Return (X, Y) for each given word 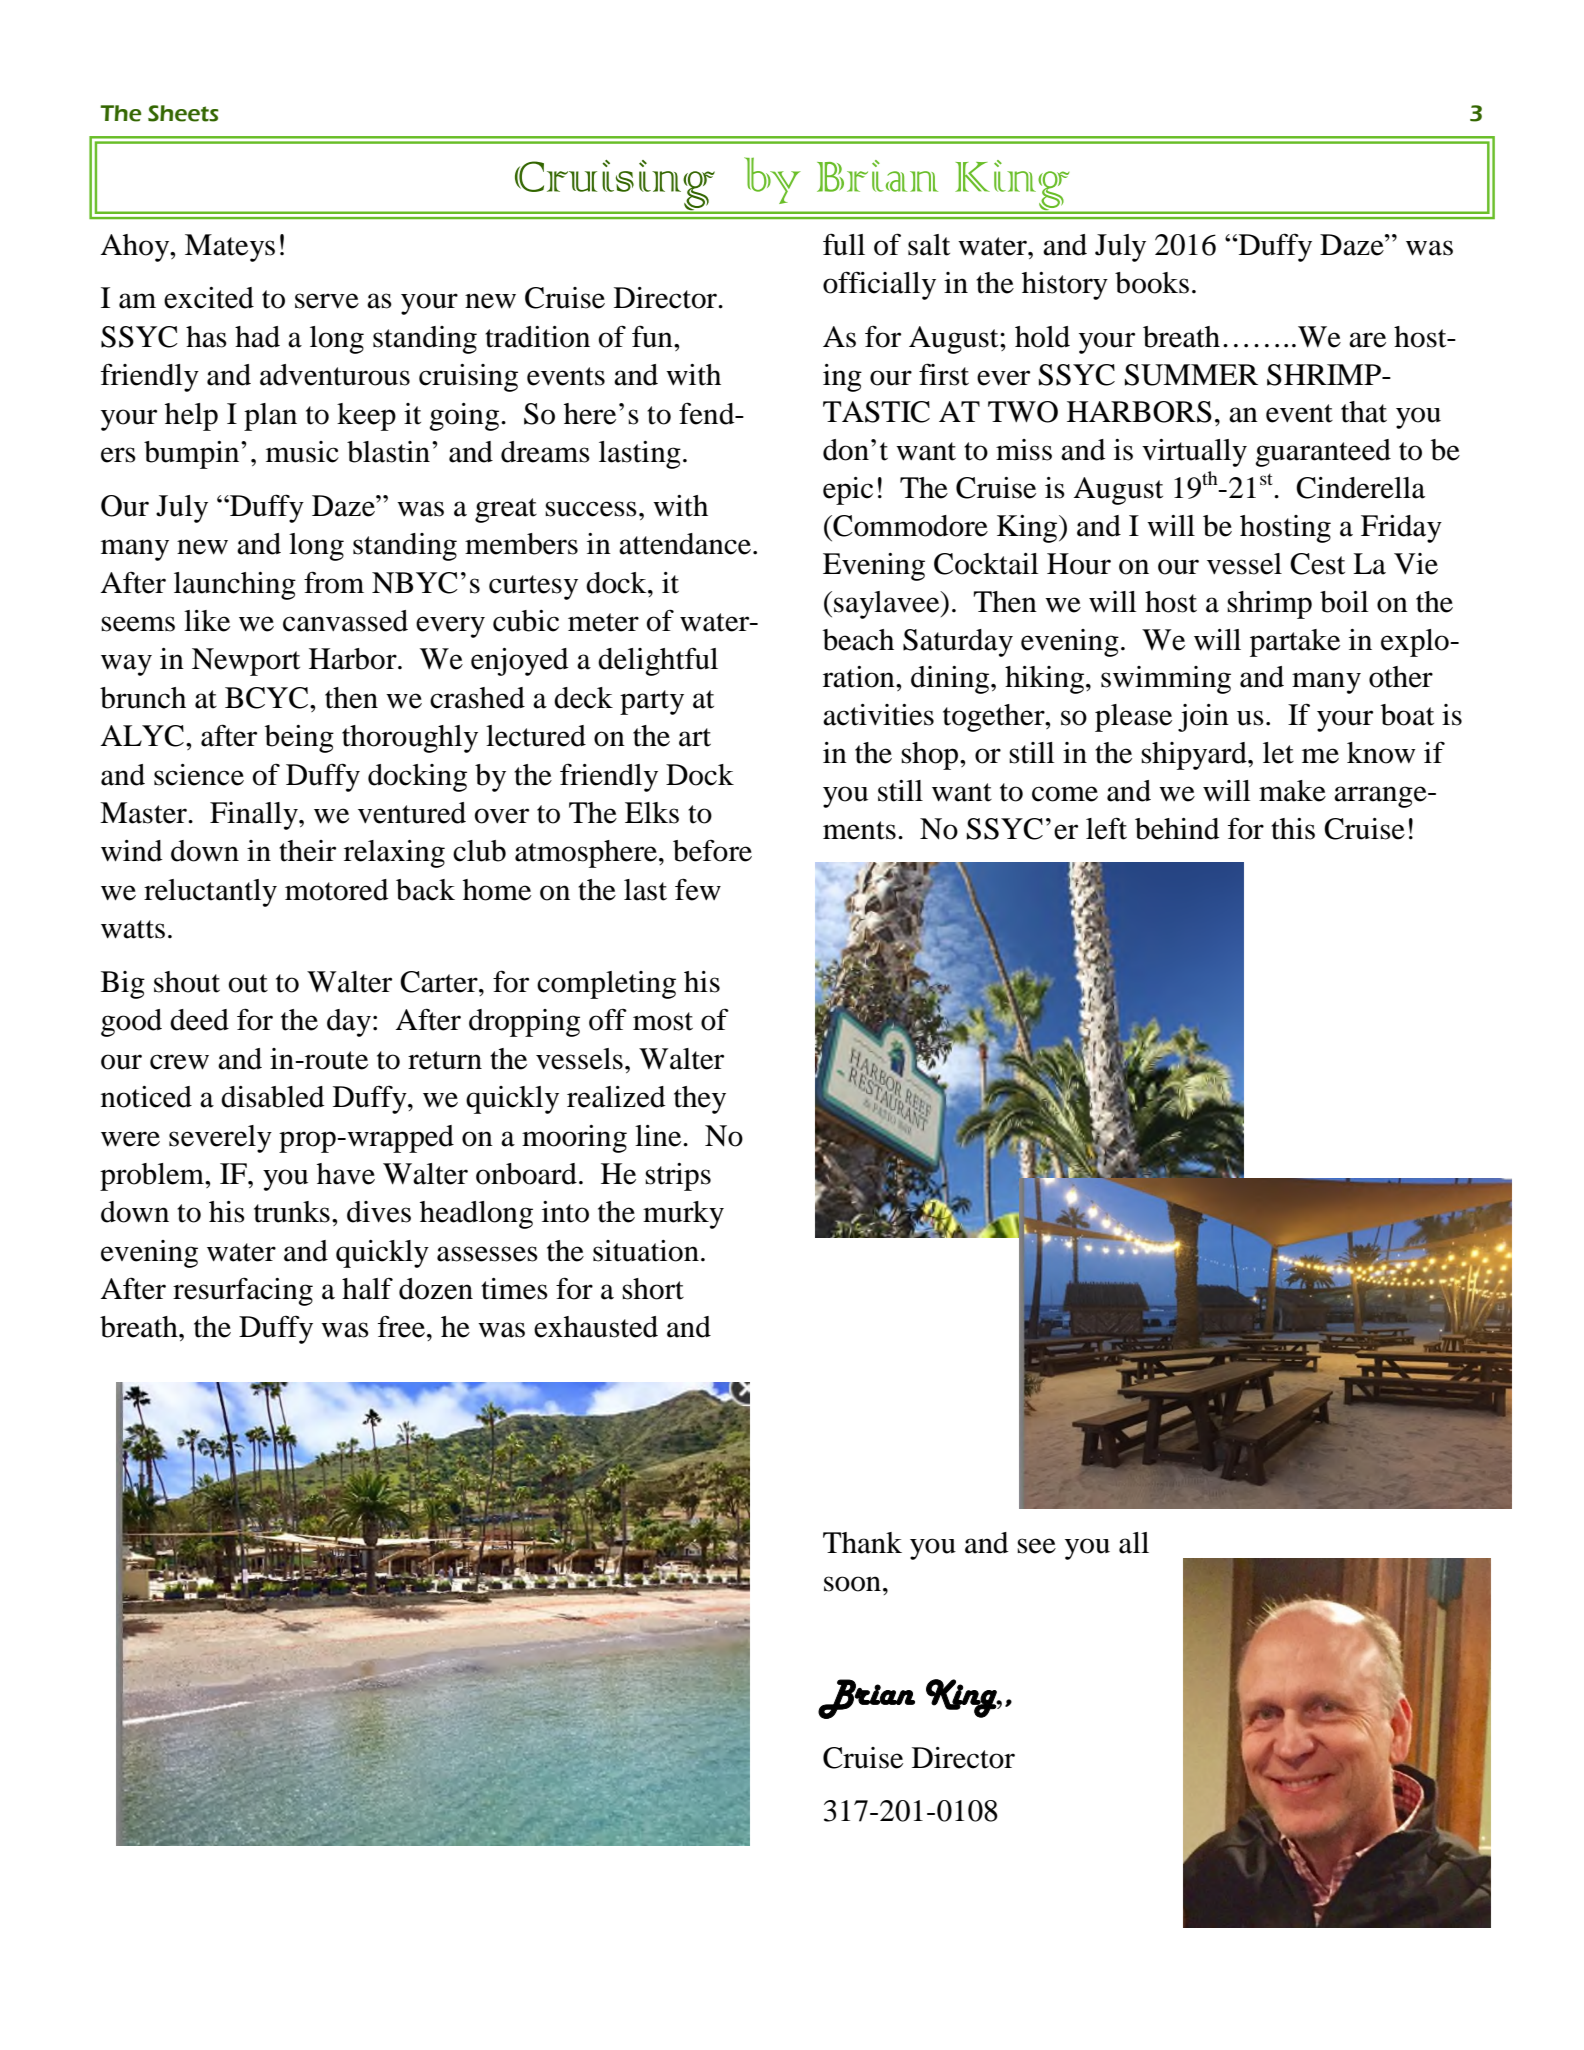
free (403, 1326)
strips (678, 1177)
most (663, 1021)
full (844, 244)
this (1293, 829)
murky (683, 1215)
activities (878, 715)
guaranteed (1323, 453)
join (1203, 718)
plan (270, 417)
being (299, 739)
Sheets (183, 113)
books (1152, 283)
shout (187, 982)
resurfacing (243, 1291)
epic (848, 491)
